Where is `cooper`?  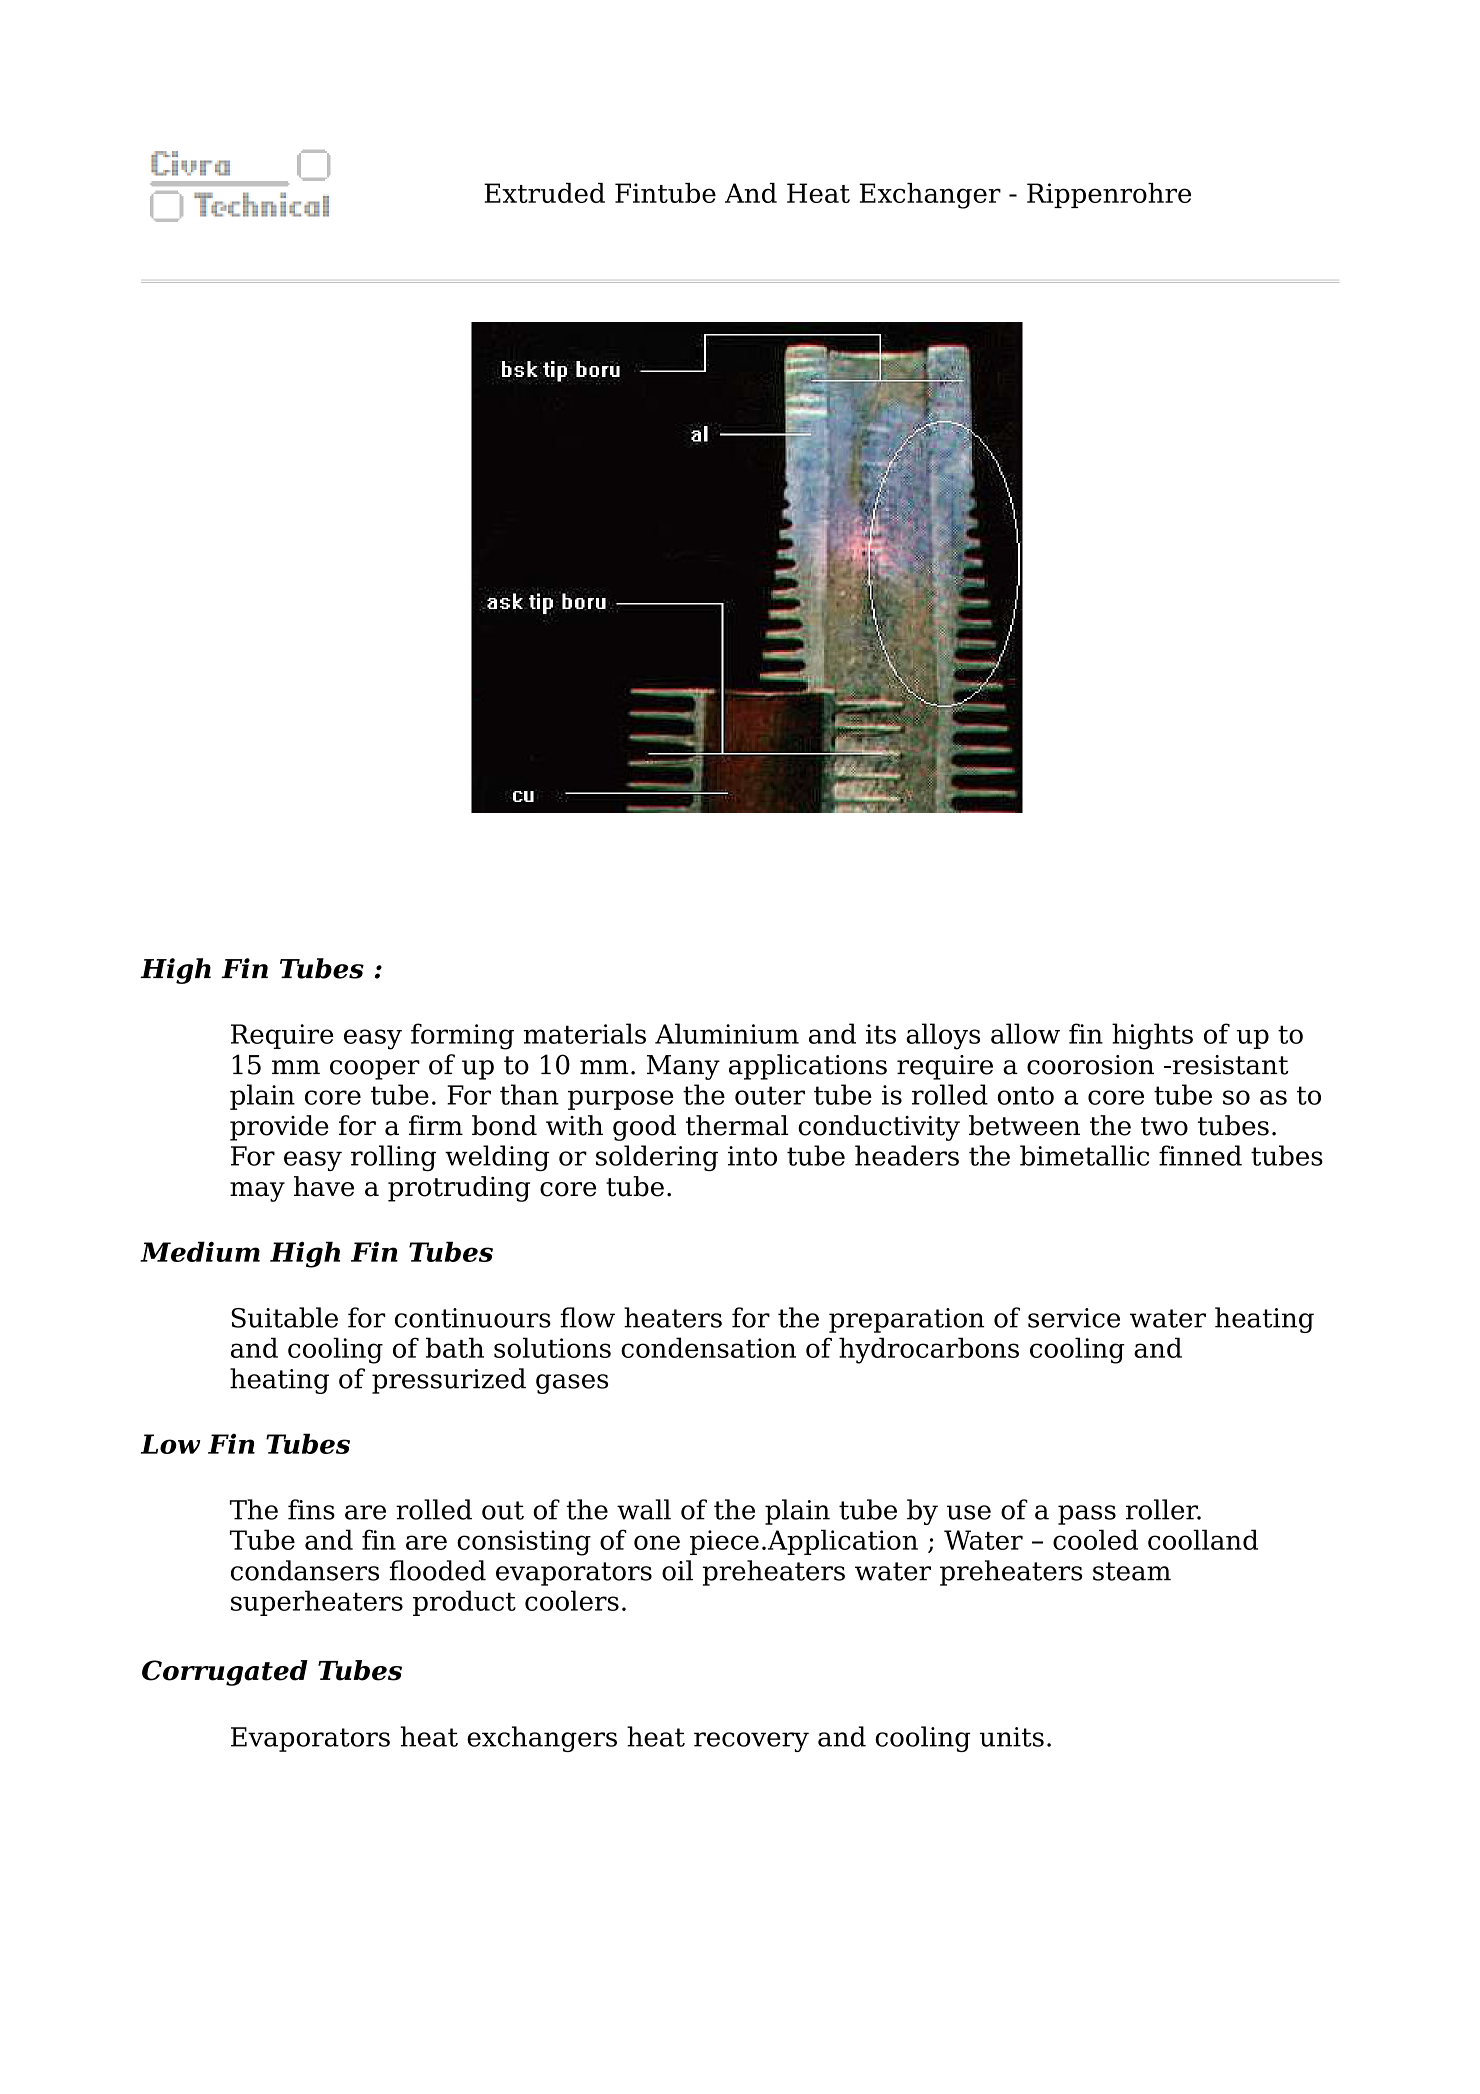
cooper is located at coordinates (375, 1070).
